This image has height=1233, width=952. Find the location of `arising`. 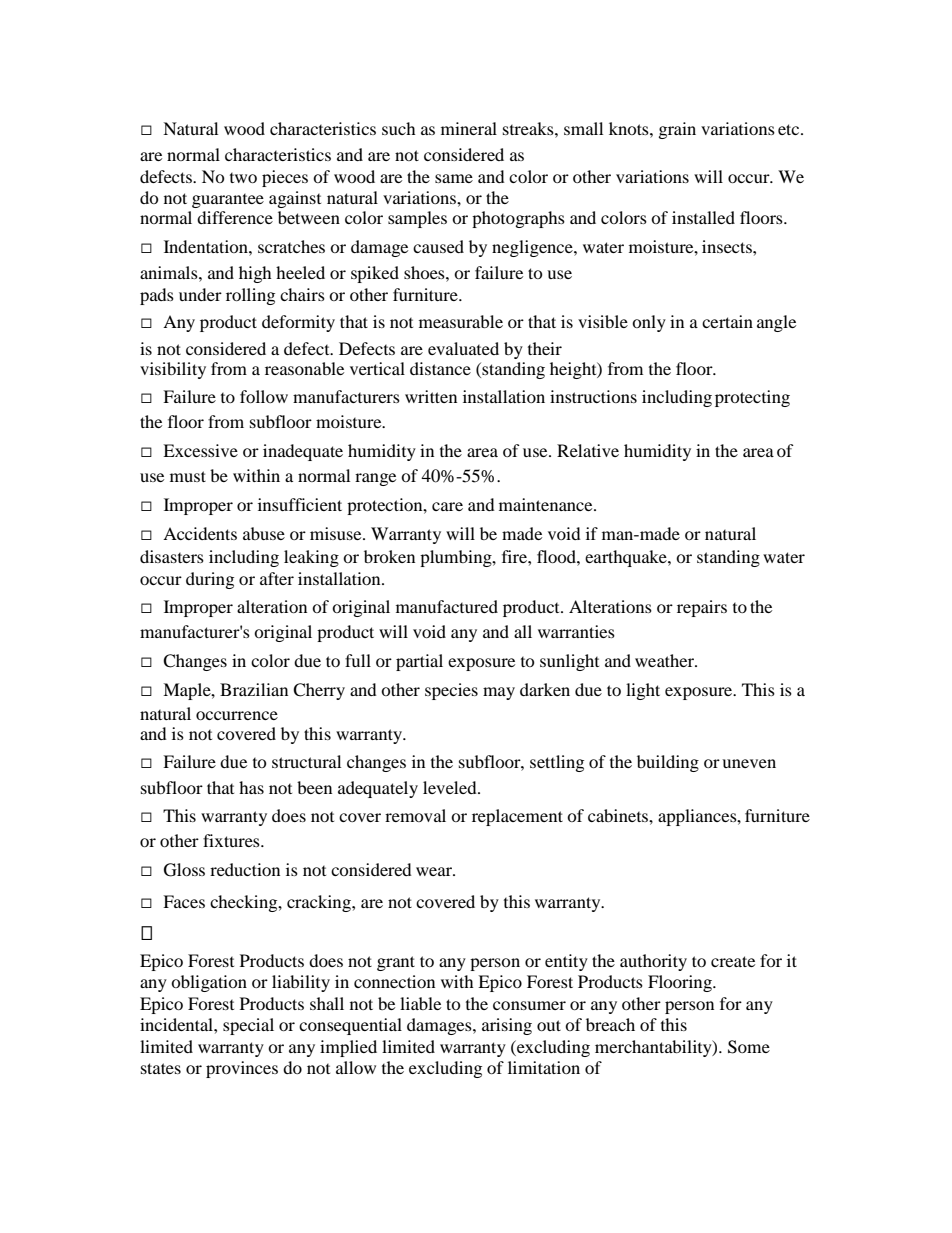

arising is located at coordinates (507, 1026).
